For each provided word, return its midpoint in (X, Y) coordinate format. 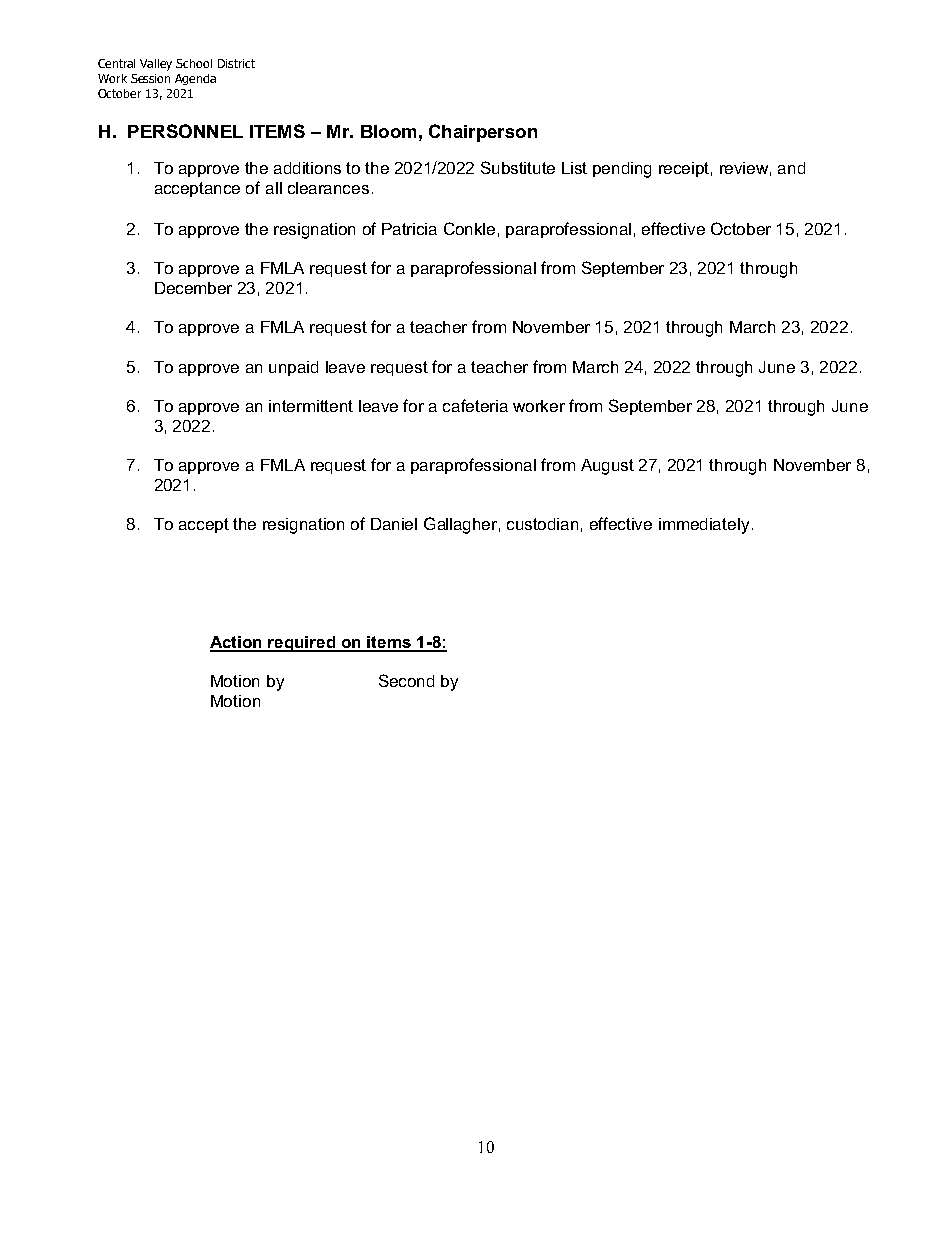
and (791, 168)
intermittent (311, 406)
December (193, 288)
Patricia (409, 229)
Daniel (394, 524)
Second (406, 680)
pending (622, 170)
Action (237, 643)
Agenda (195, 79)
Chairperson (483, 133)
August (607, 467)
